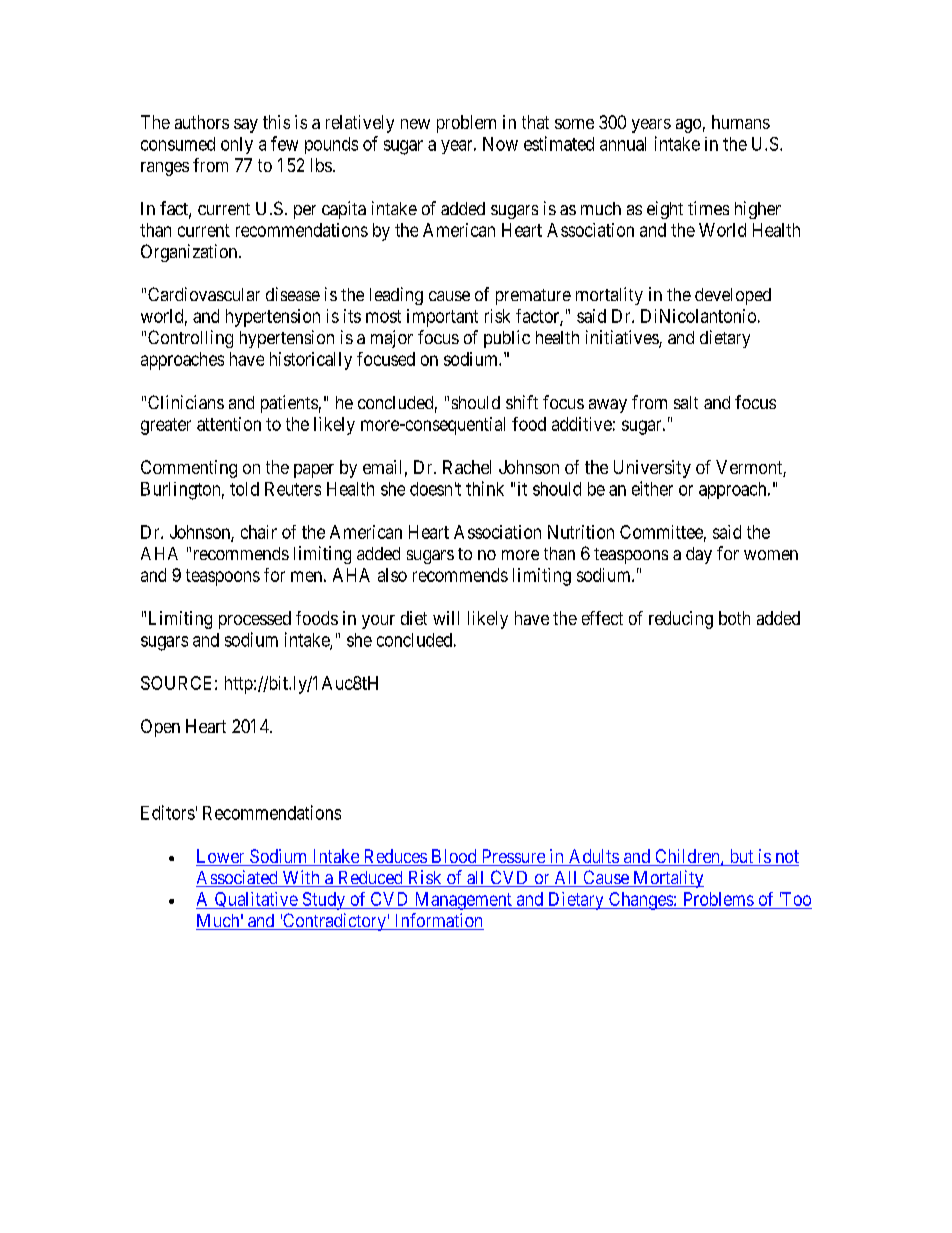 The image size is (952, 1233). Describe the element at coordinates (741, 857) in the screenshot. I see `but` at that location.
